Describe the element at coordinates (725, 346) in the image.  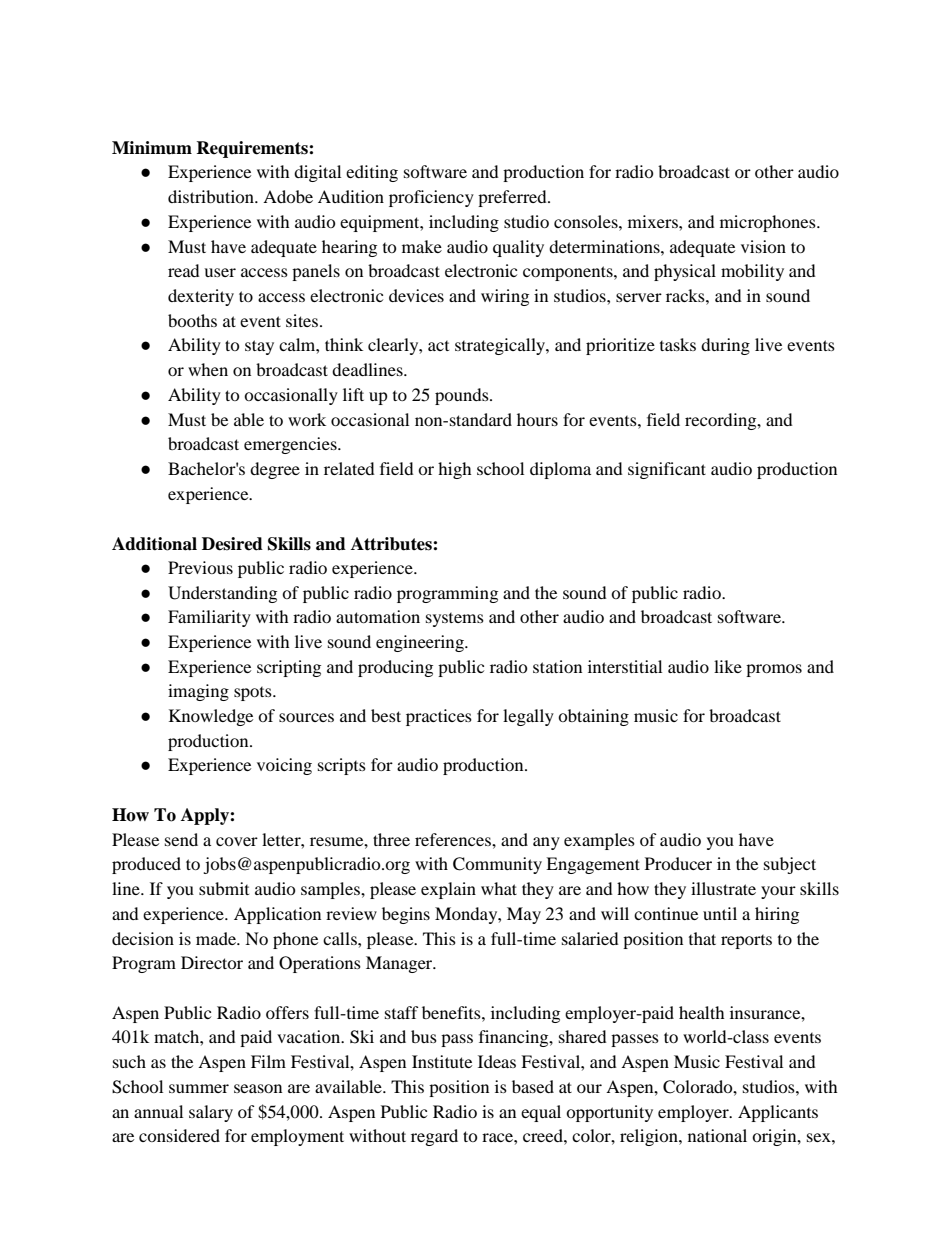
I see `during` at that location.
